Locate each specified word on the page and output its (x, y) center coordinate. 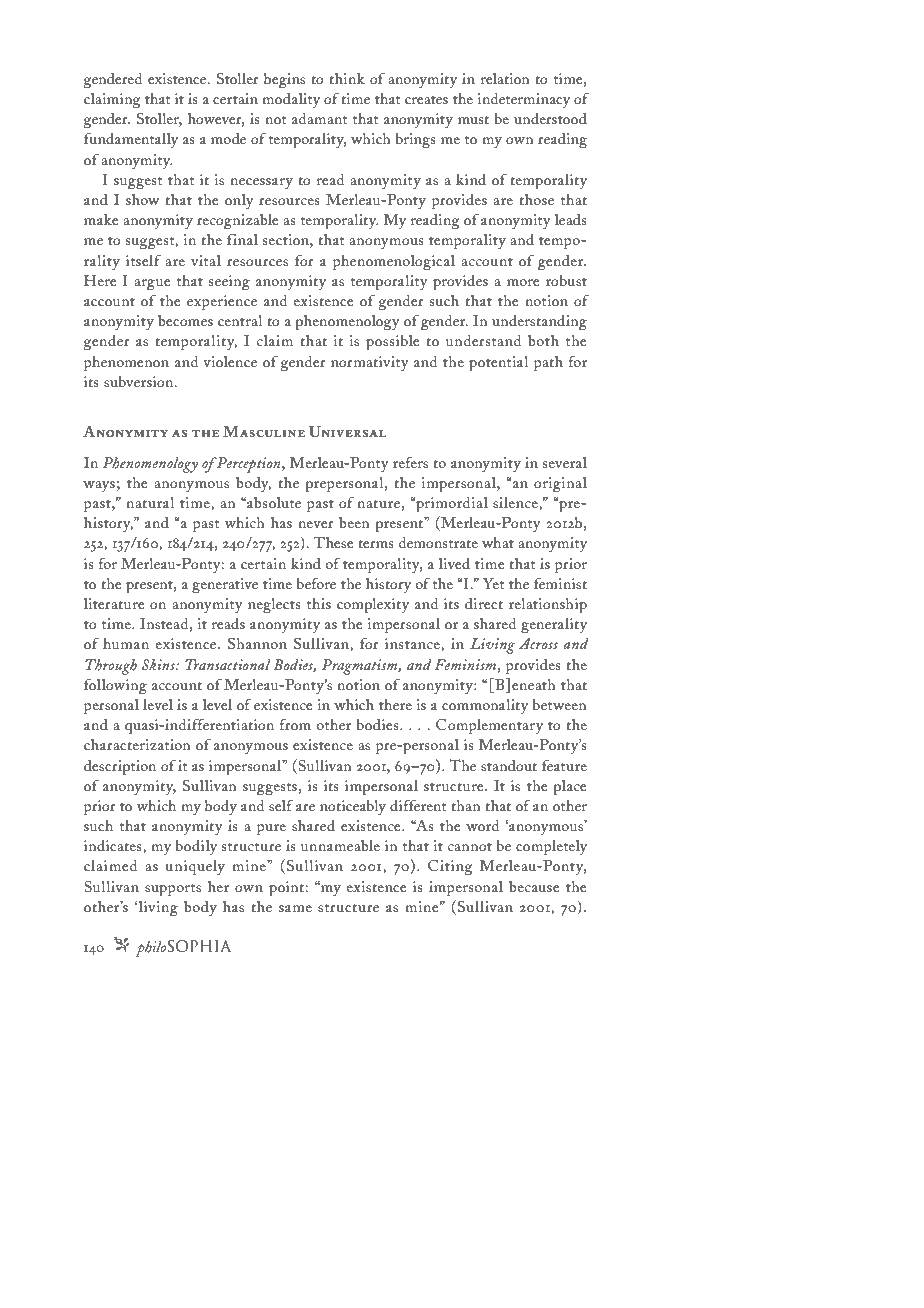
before (316, 583)
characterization (137, 744)
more (523, 282)
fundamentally (131, 140)
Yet (493, 583)
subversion (140, 381)
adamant (319, 118)
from (295, 724)
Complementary (489, 726)
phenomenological (394, 263)
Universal (347, 432)
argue (152, 285)
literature (114, 603)
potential (498, 364)
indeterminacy (524, 100)
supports (173, 890)
